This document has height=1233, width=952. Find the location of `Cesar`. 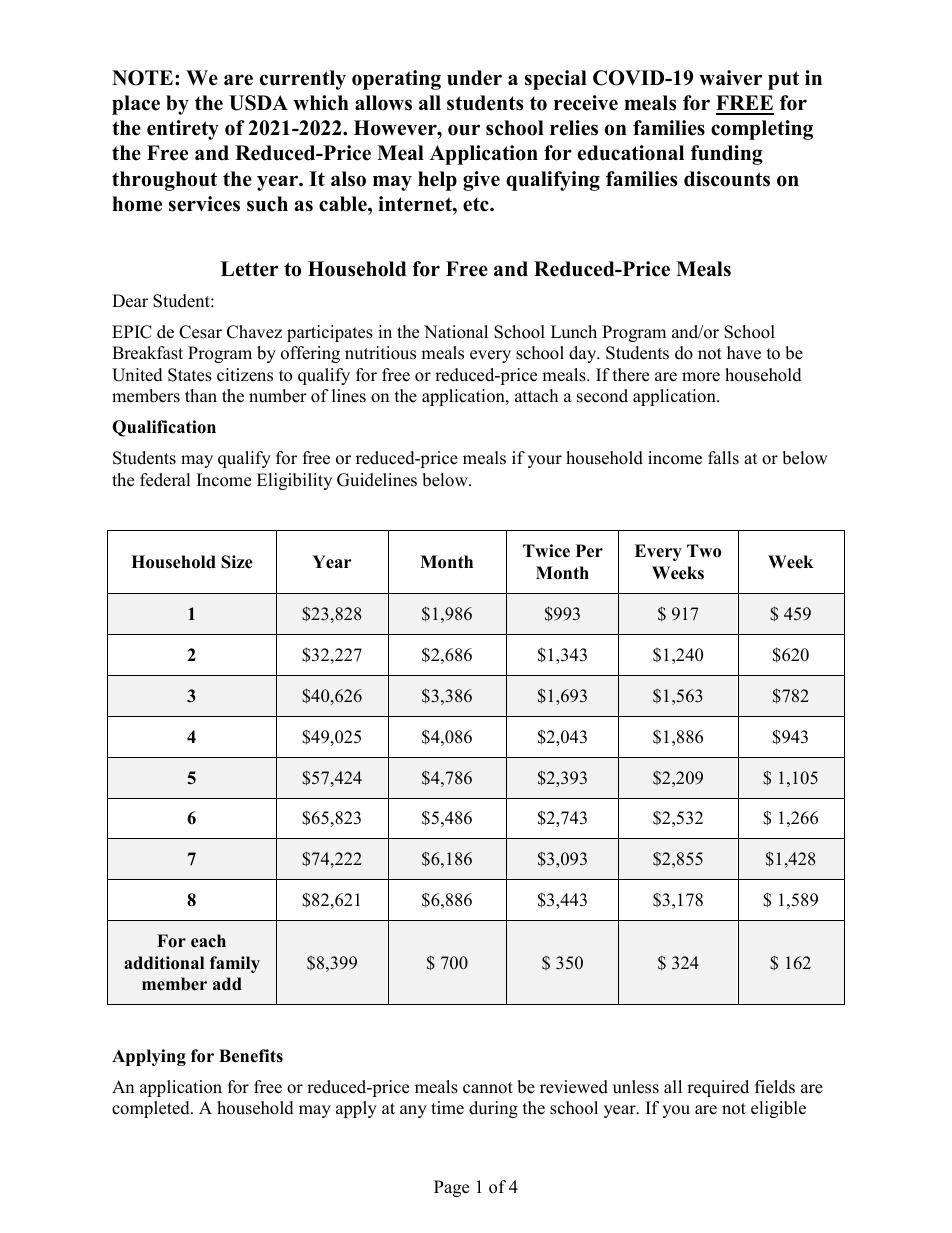

Cesar is located at coordinates (200, 332).
